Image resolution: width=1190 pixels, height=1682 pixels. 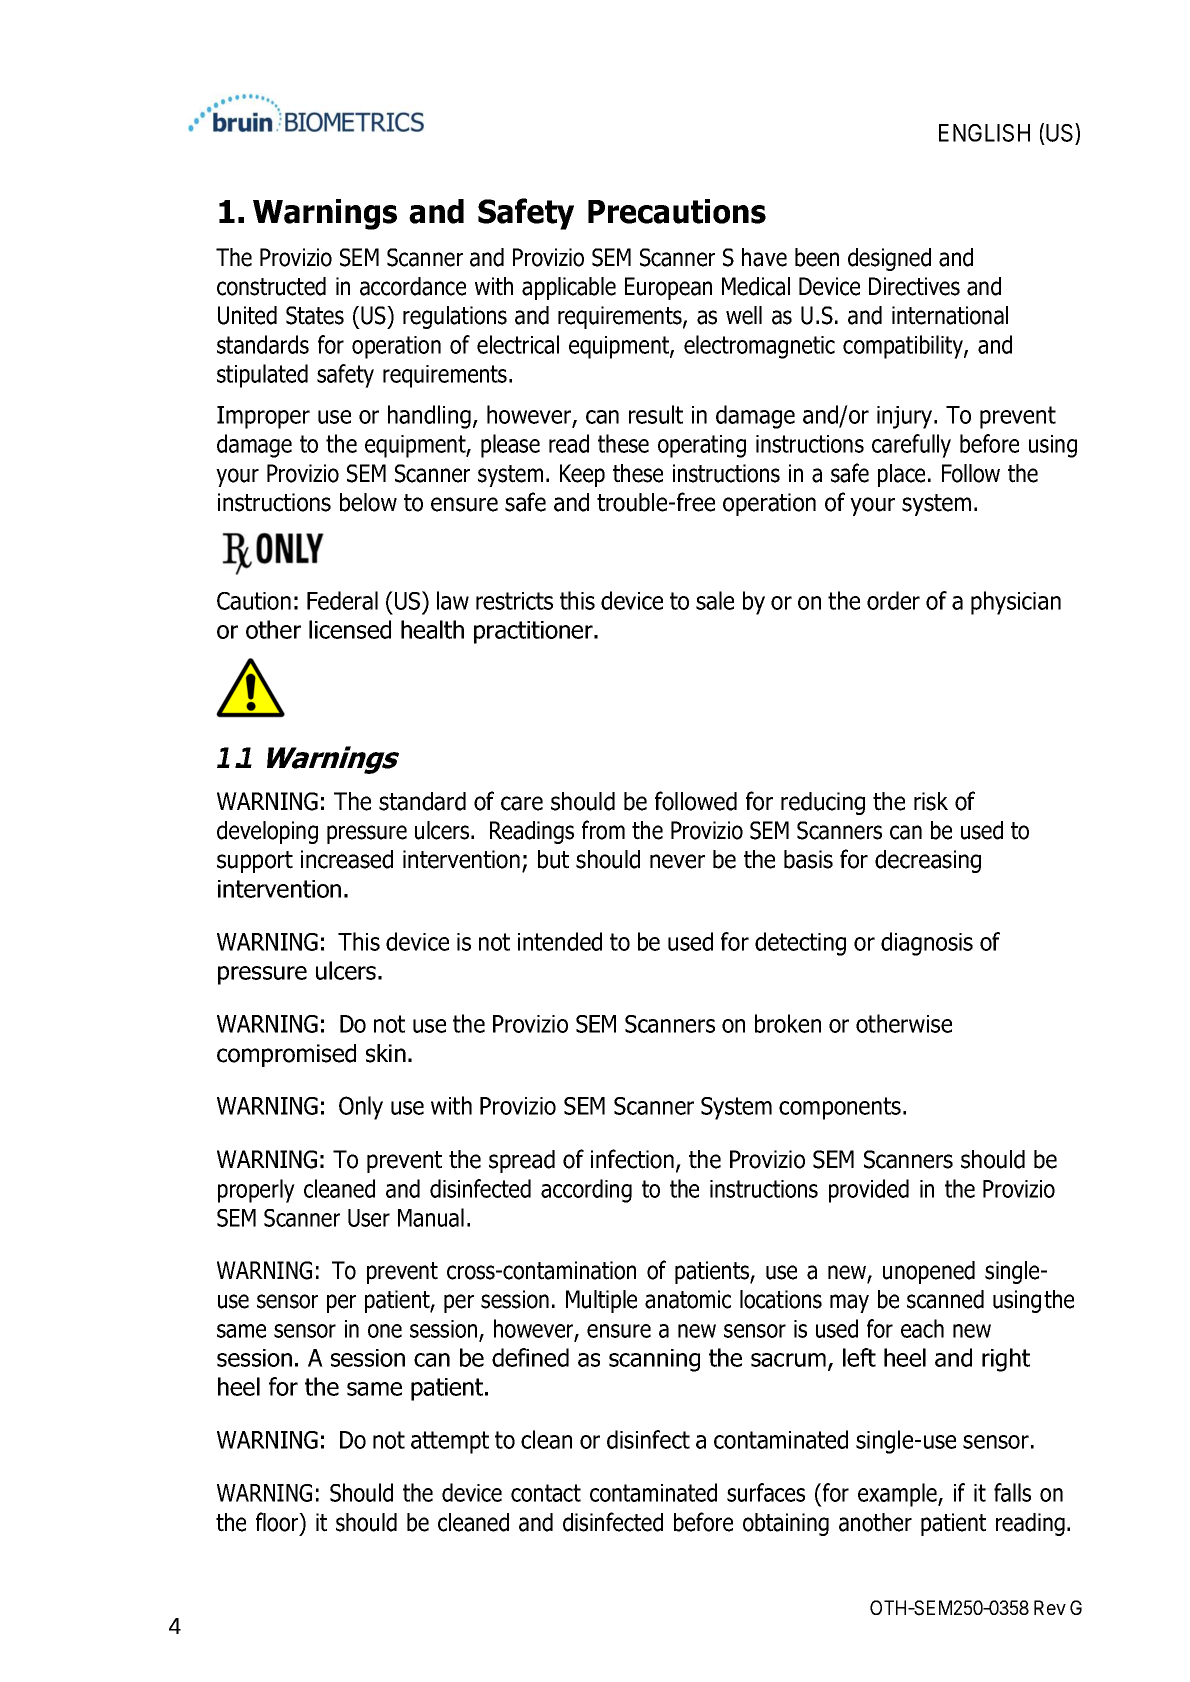 I want to click on from, so click(x=603, y=830).
